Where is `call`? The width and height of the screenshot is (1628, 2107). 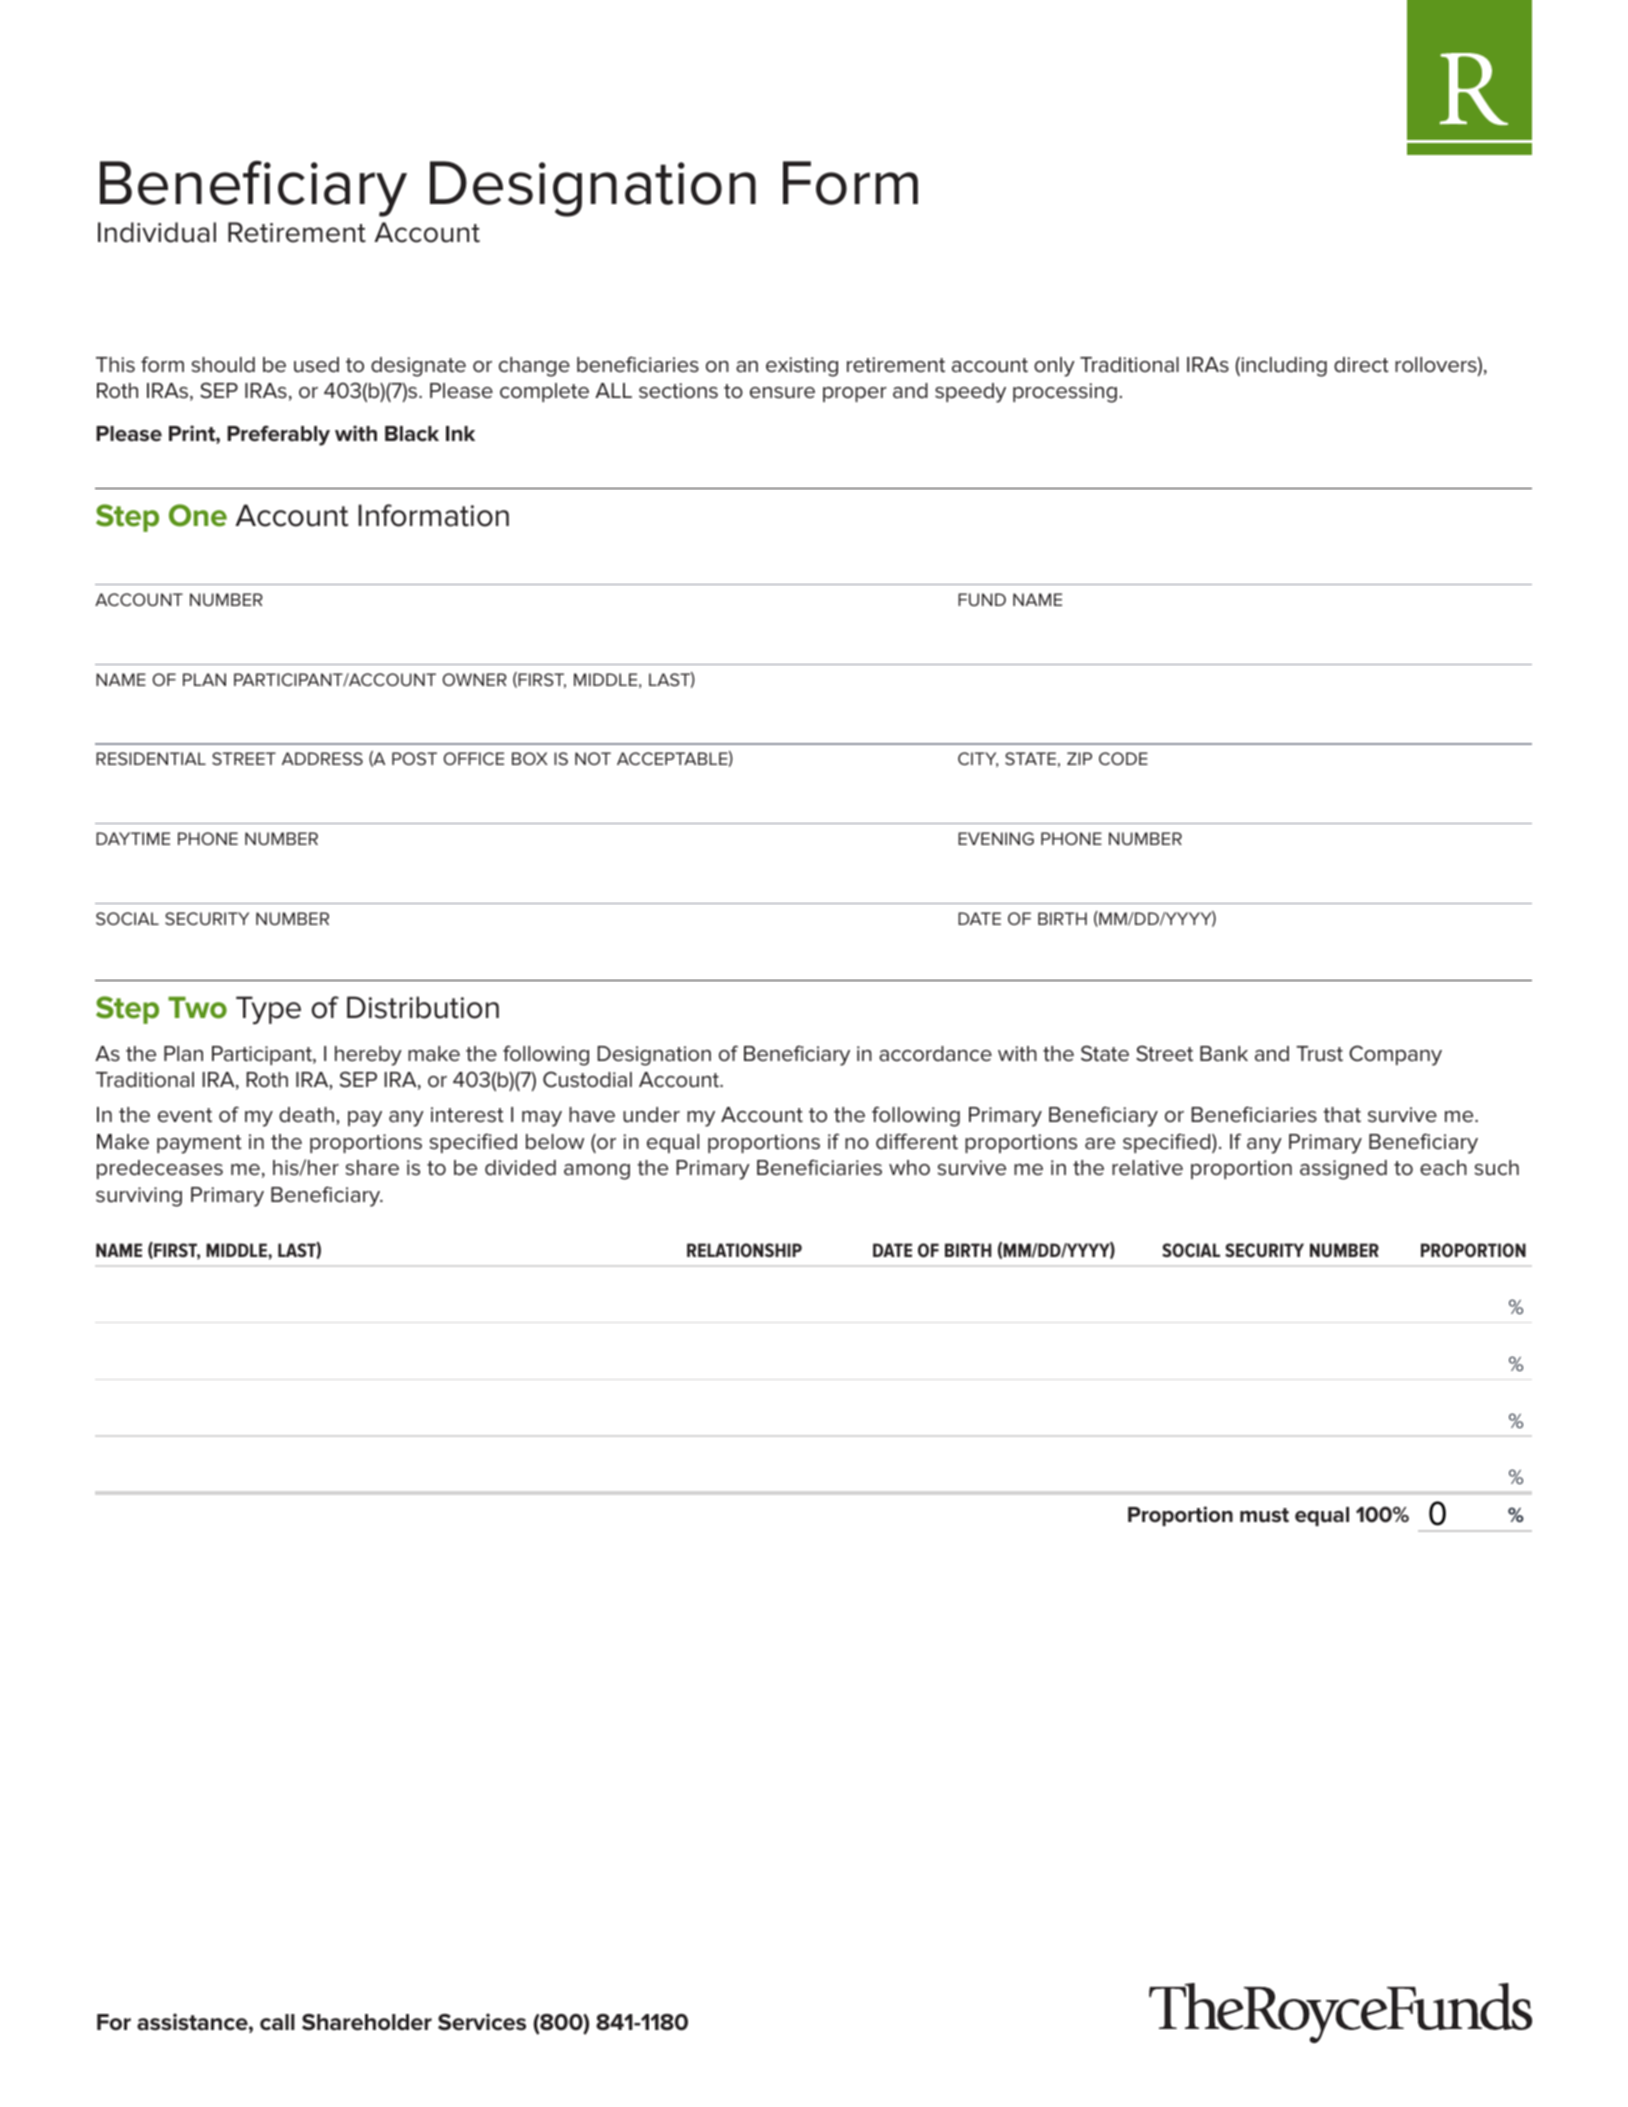 call is located at coordinates (277, 2022).
